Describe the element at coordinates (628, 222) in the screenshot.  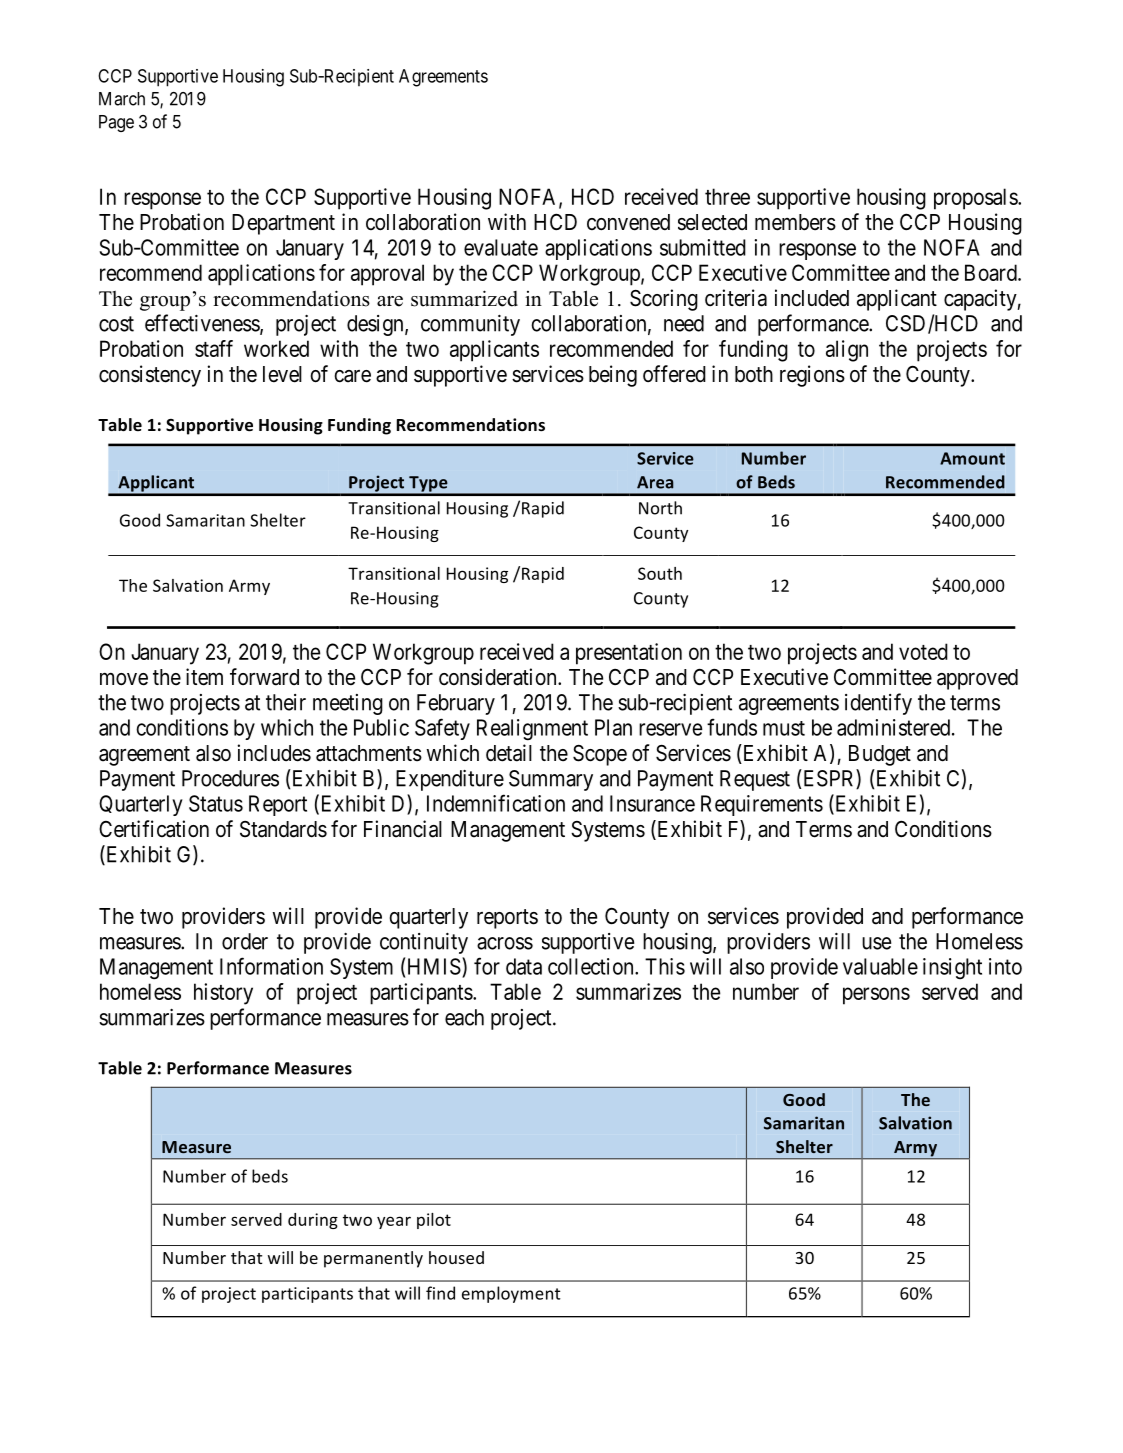
I see `convened` at that location.
